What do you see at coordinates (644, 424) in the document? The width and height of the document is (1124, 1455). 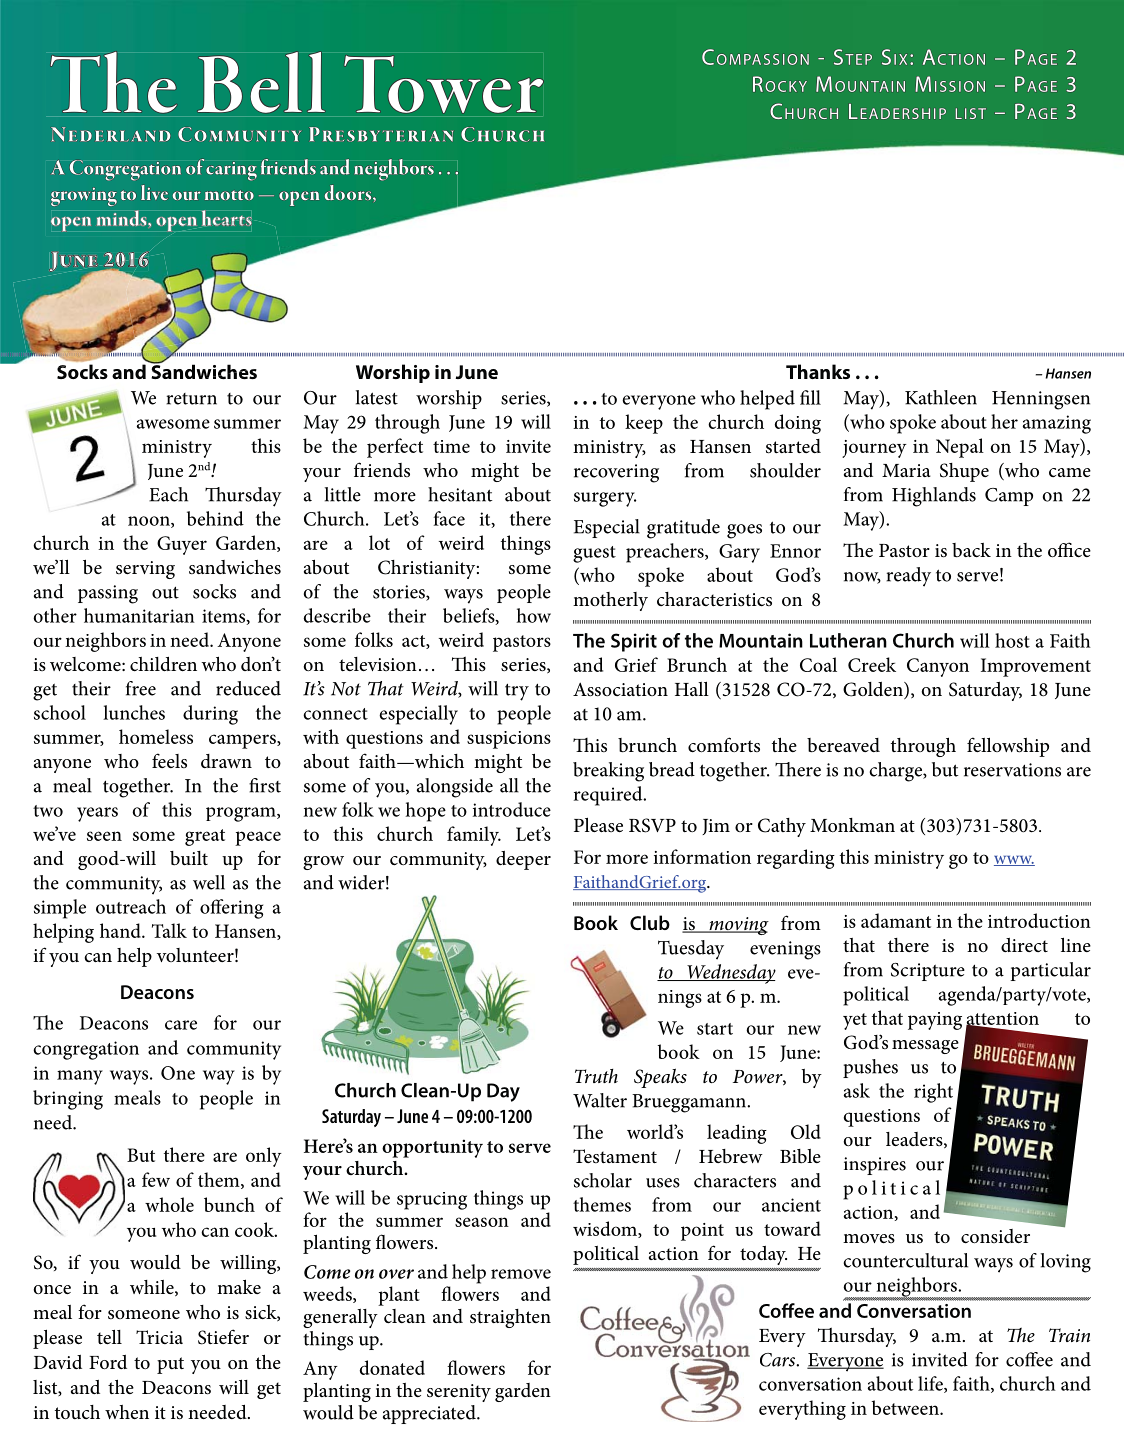 I see `keep` at bounding box center [644, 424].
